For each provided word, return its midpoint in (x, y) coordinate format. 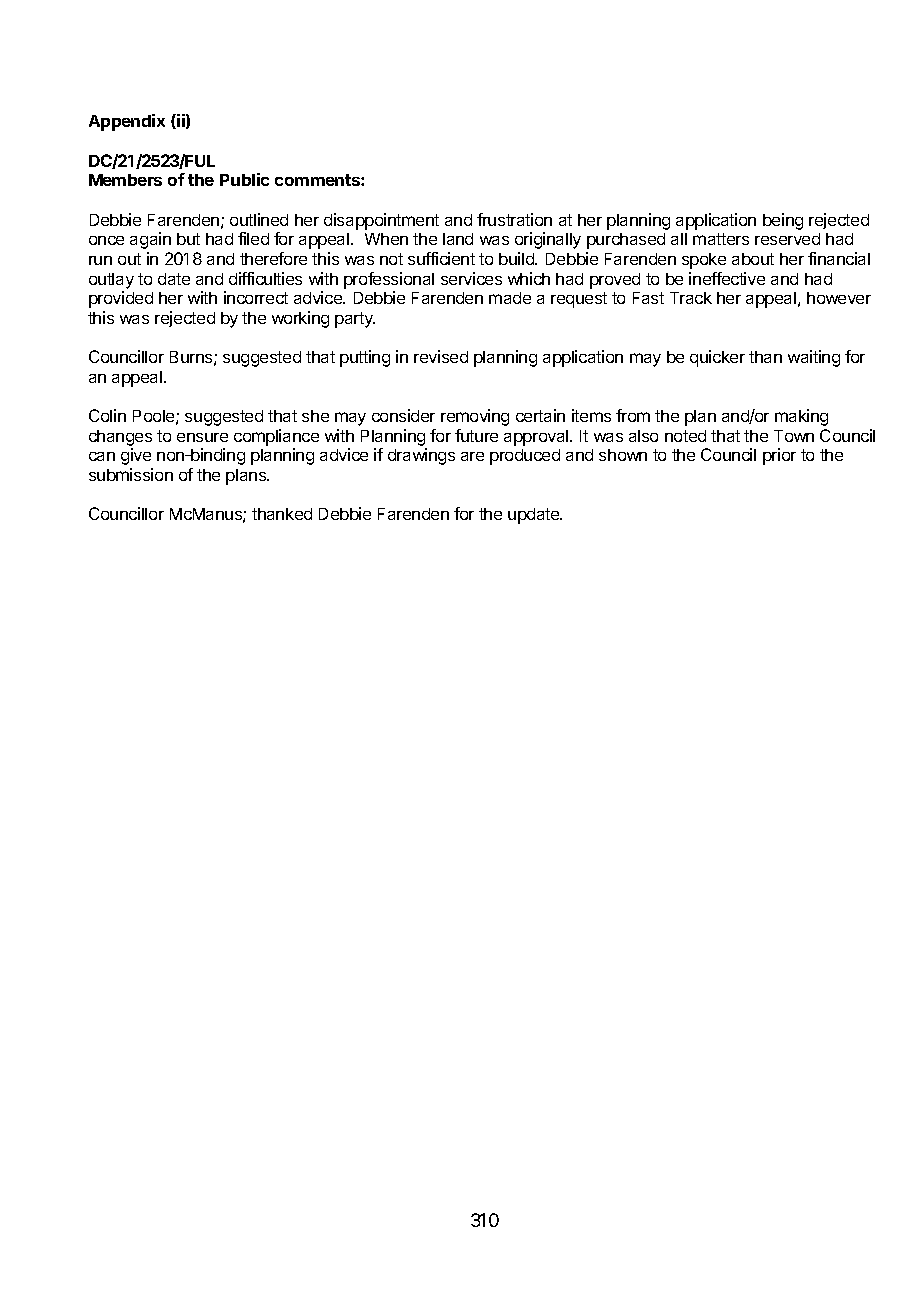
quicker (717, 358)
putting (365, 358)
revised (441, 356)
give (136, 456)
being (783, 221)
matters (721, 239)
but (188, 239)
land (458, 239)
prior (779, 456)
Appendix (127, 122)
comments (318, 180)
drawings (421, 456)
